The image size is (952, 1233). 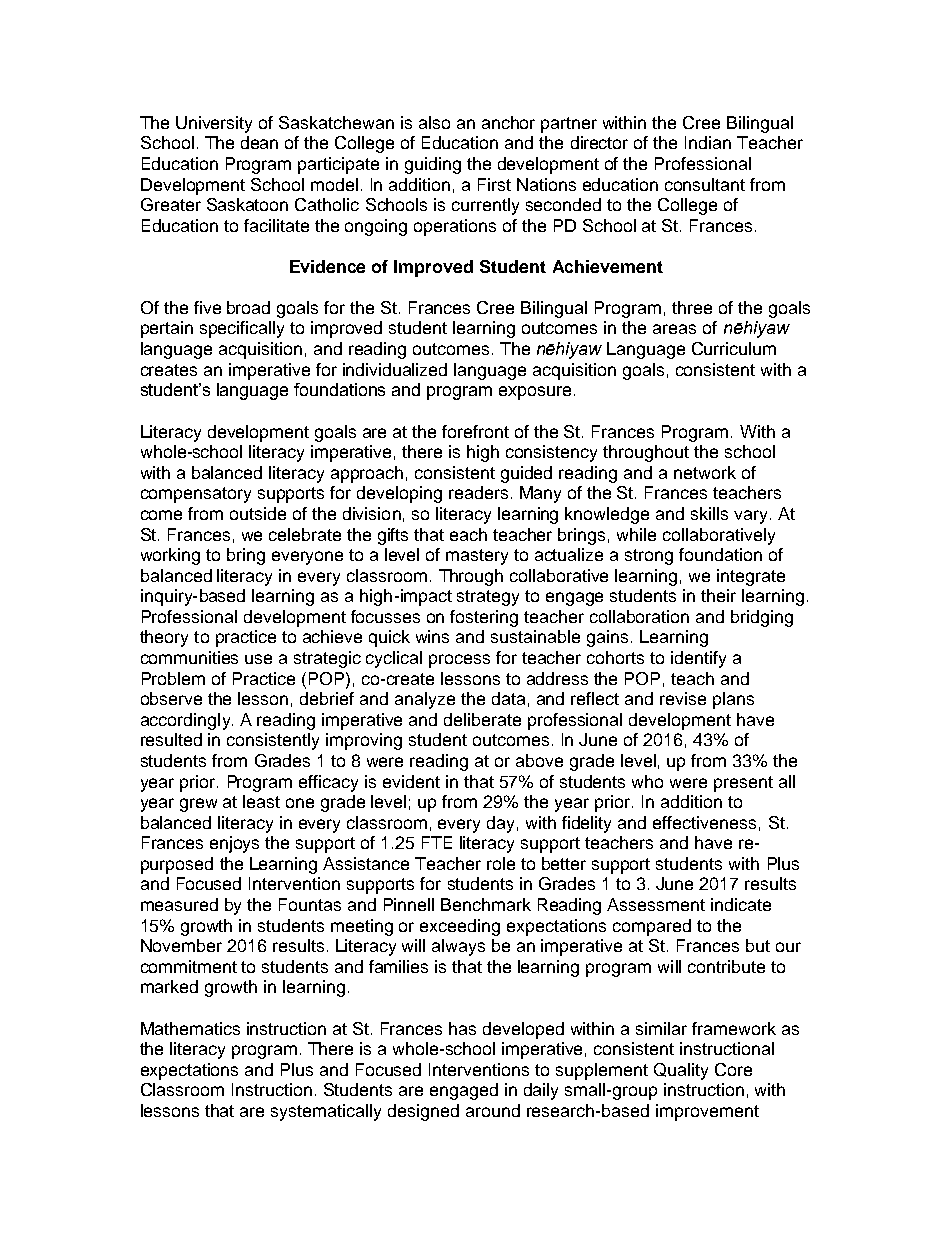 I want to click on Mathematics, so click(x=190, y=1028).
